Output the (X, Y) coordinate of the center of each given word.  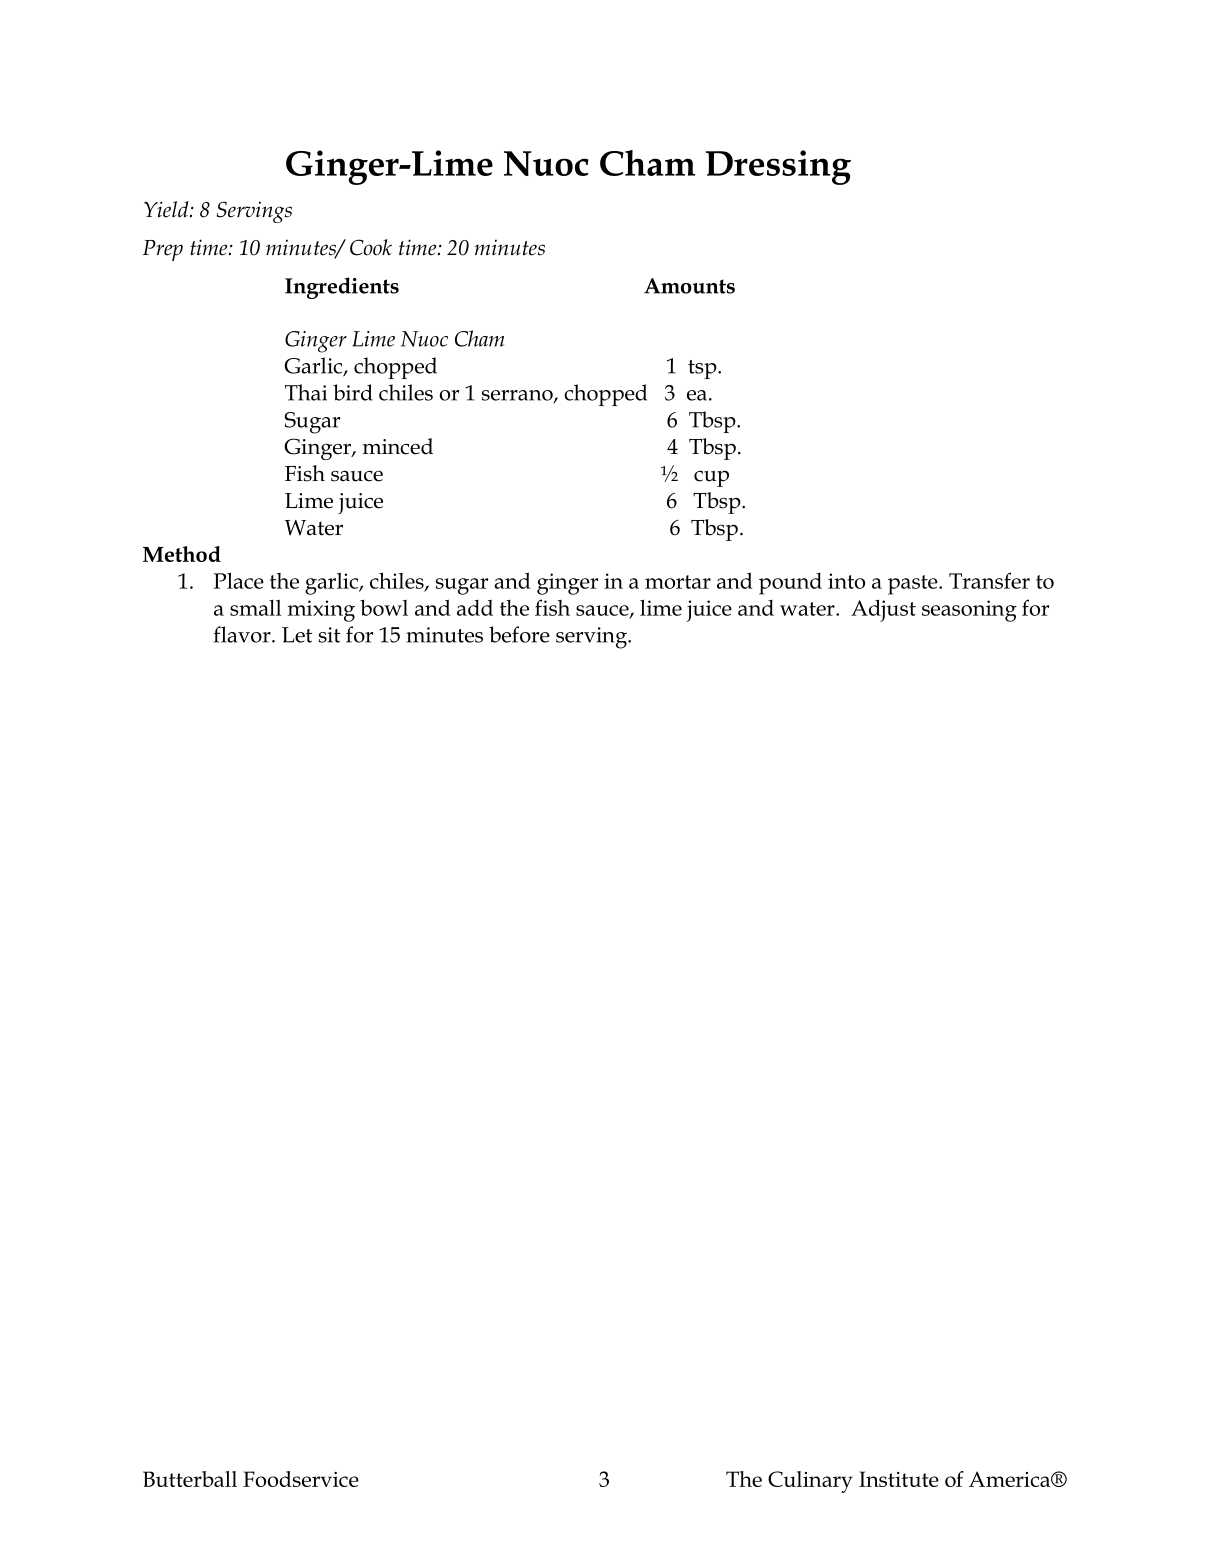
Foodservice (301, 1479)
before (519, 634)
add (475, 608)
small (255, 607)
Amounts (689, 286)
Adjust (883, 610)
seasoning (969, 611)
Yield (167, 209)
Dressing (778, 167)
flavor (243, 634)
